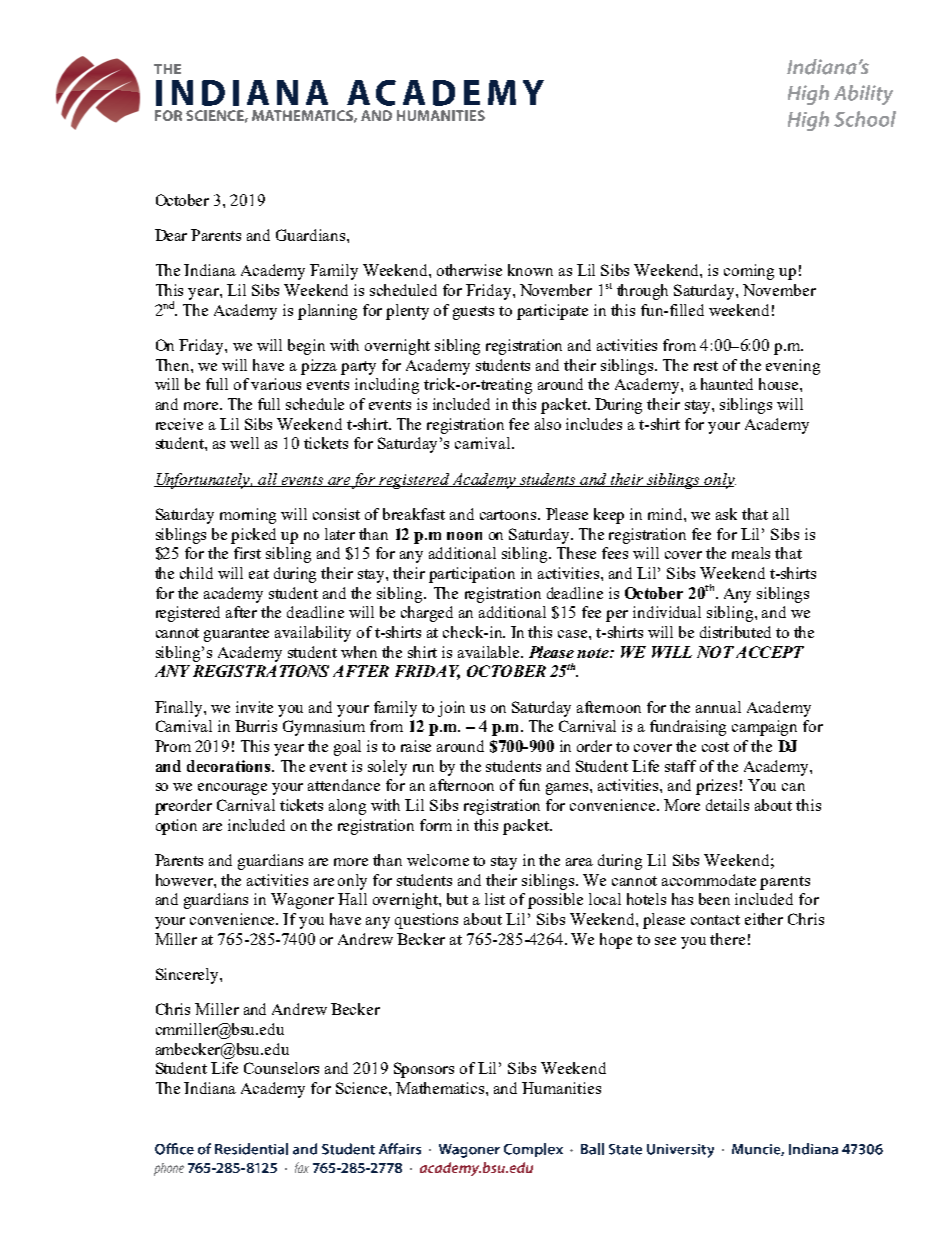  What do you see at coordinates (441, 1088) in the image?
I see `Mathematics` at bounding box center [441, 1088].
